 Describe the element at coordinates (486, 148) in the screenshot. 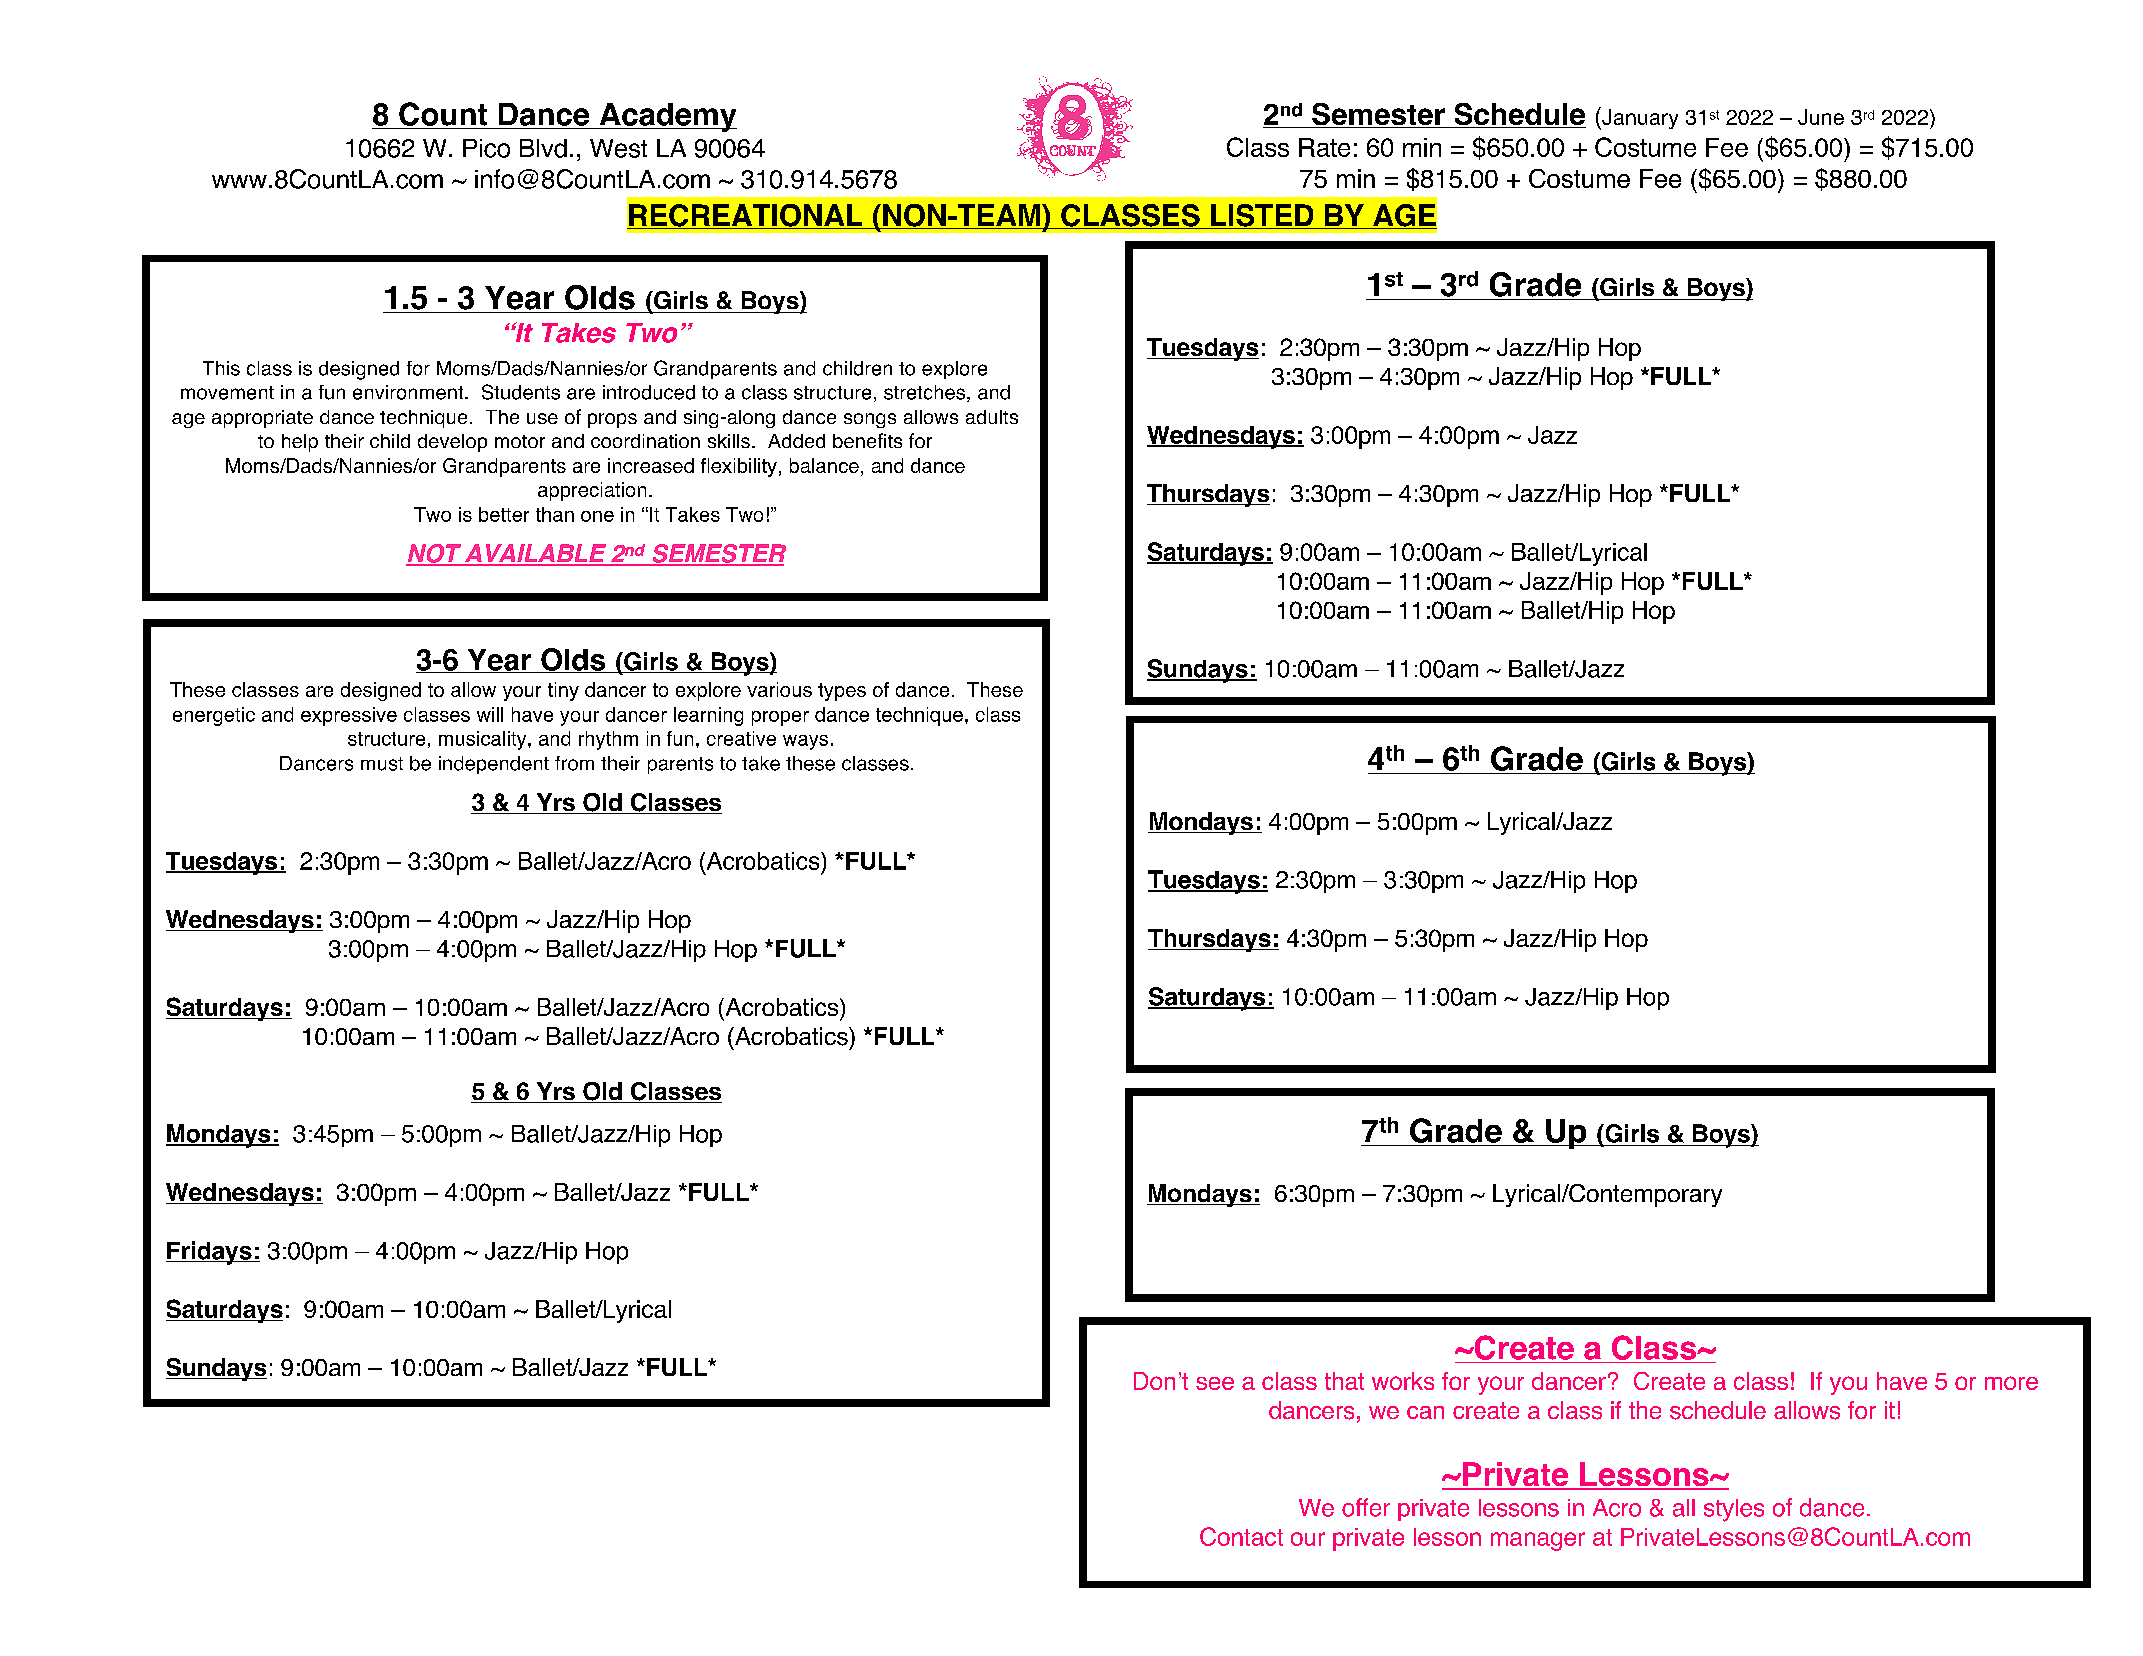

I see `Pico` at that location.
